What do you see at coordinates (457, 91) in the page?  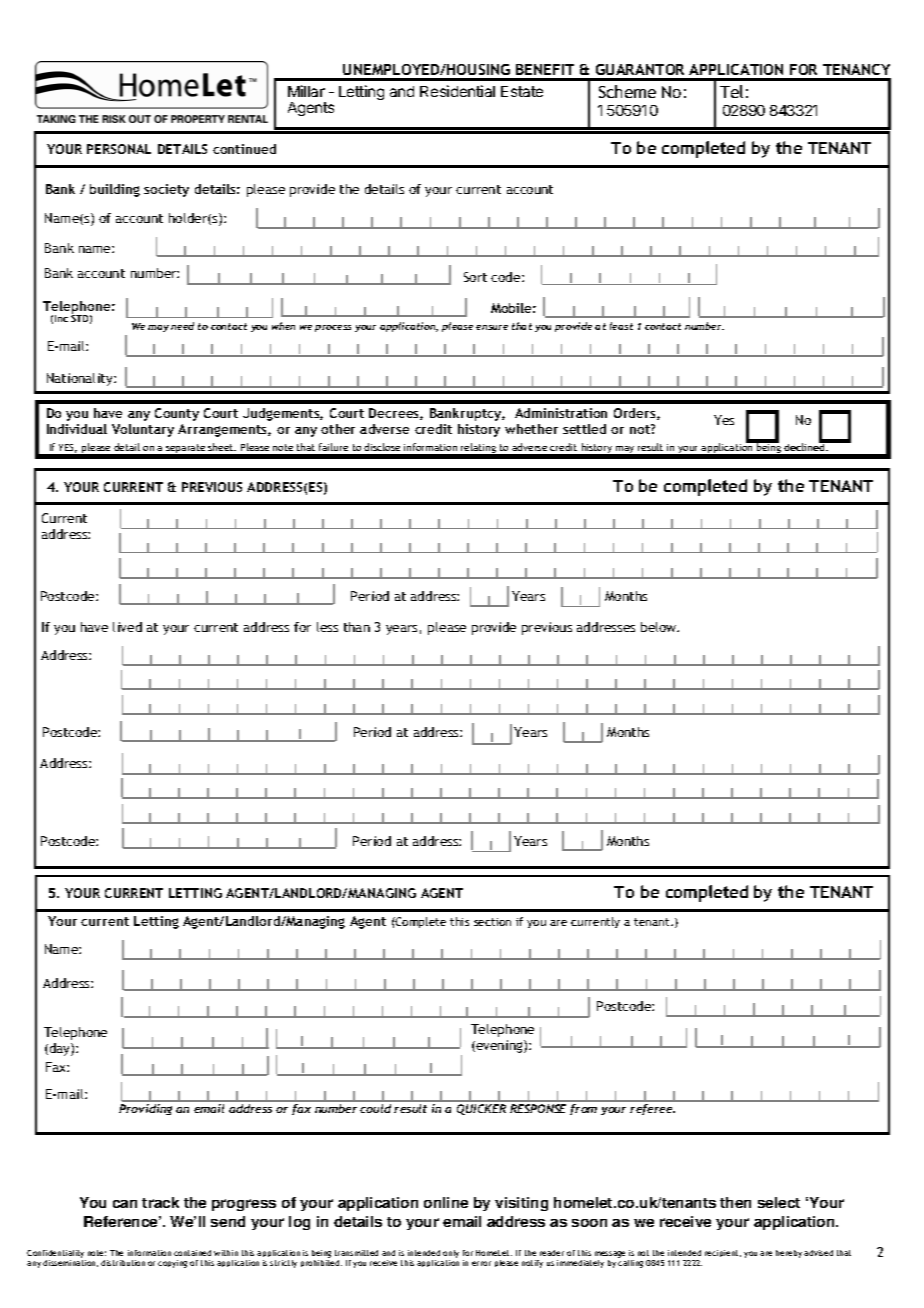 I see `Residential` at bounding box center [457, 91].
